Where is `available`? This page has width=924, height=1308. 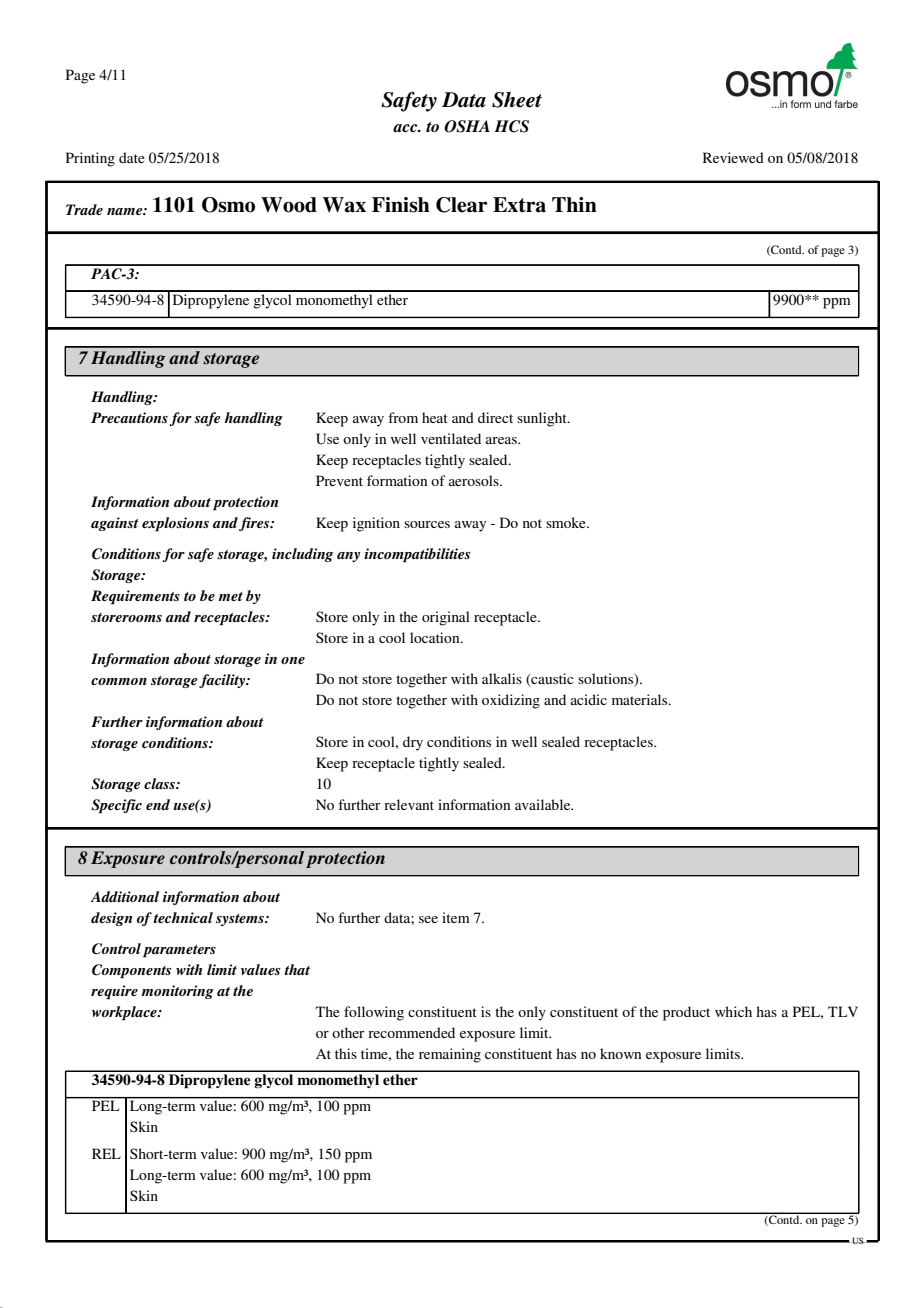 available is located at coordinates (544, 804).
